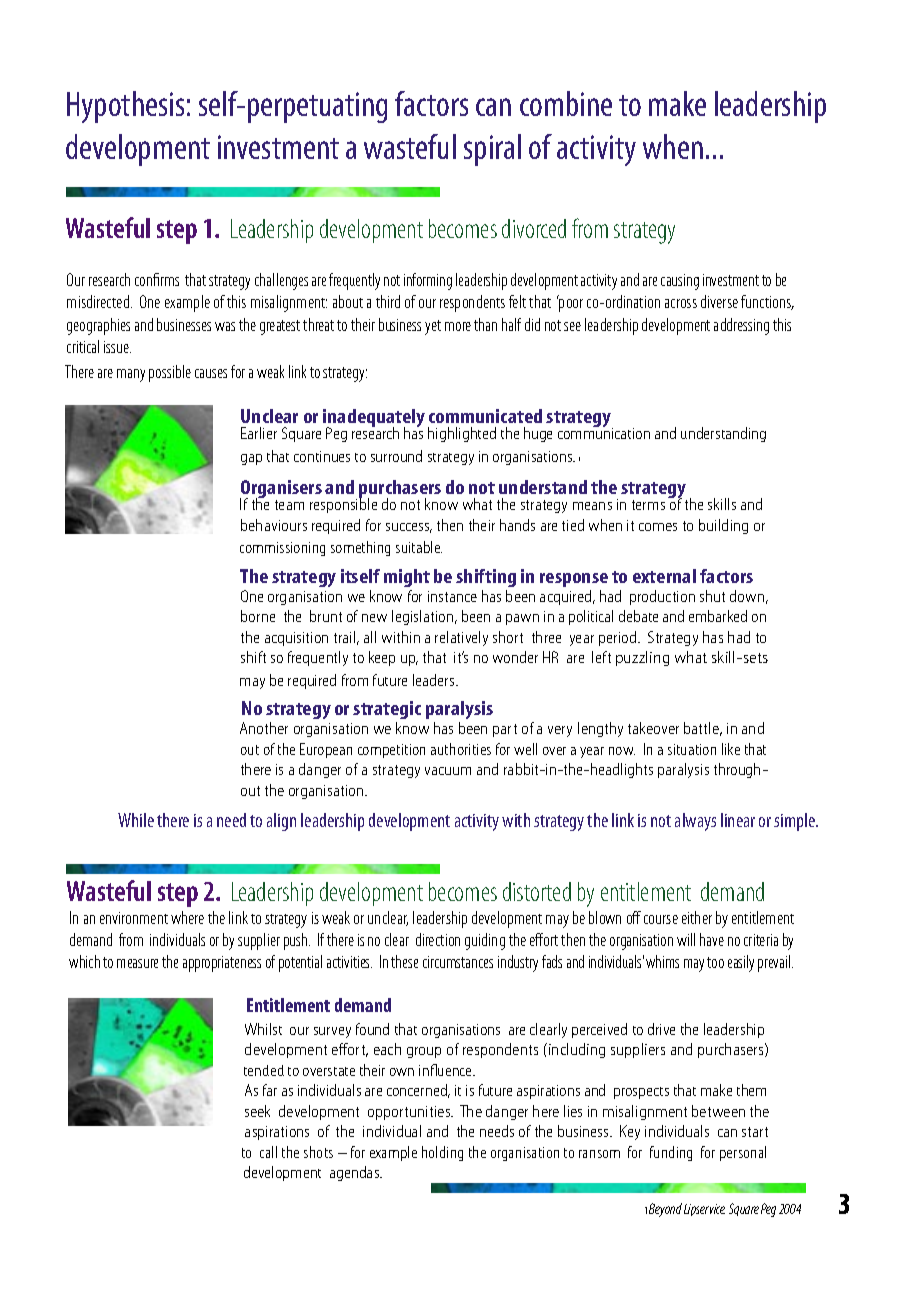 The image size is (924, 1308). Describe the element at coordinates (461, 638) in the image. I see `relatively` at that location.
